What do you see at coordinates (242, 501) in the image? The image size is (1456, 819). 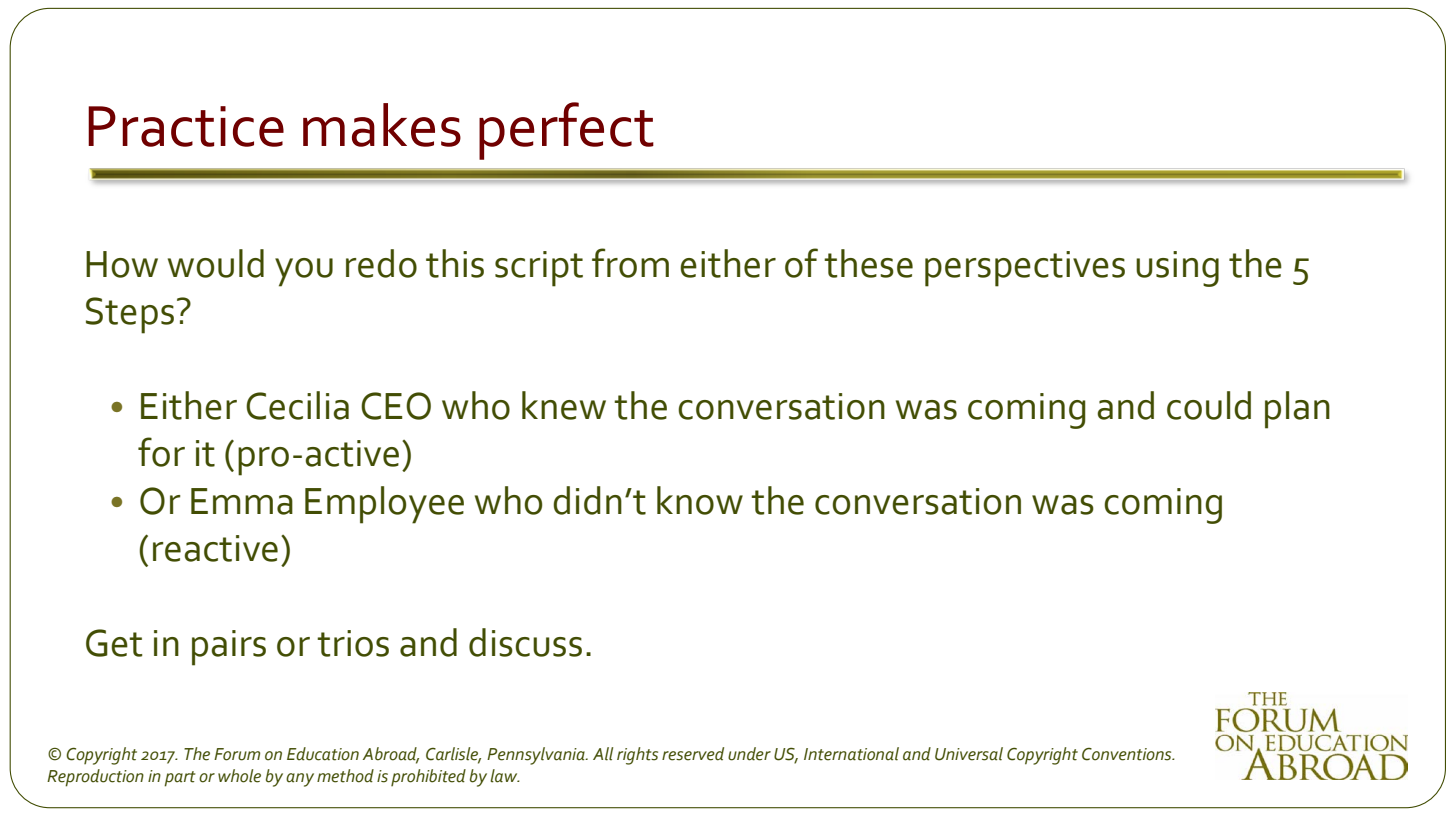 I see `Emma` at bounding box center [242, 501].
